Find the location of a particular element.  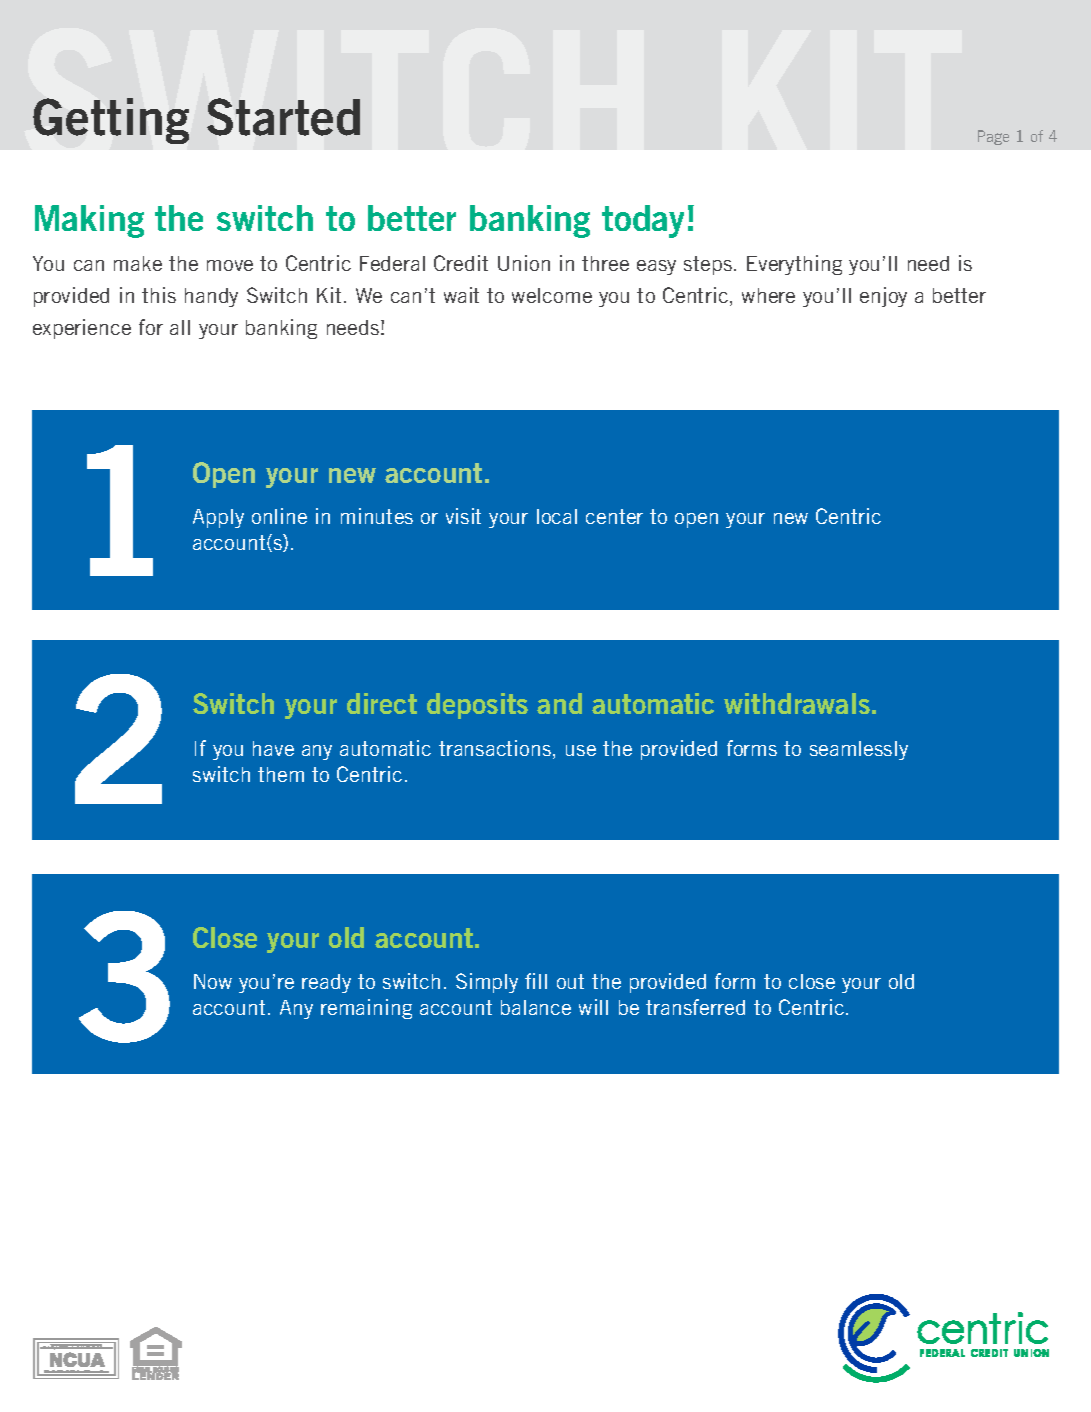

all is located at coordinates (180, 327).
